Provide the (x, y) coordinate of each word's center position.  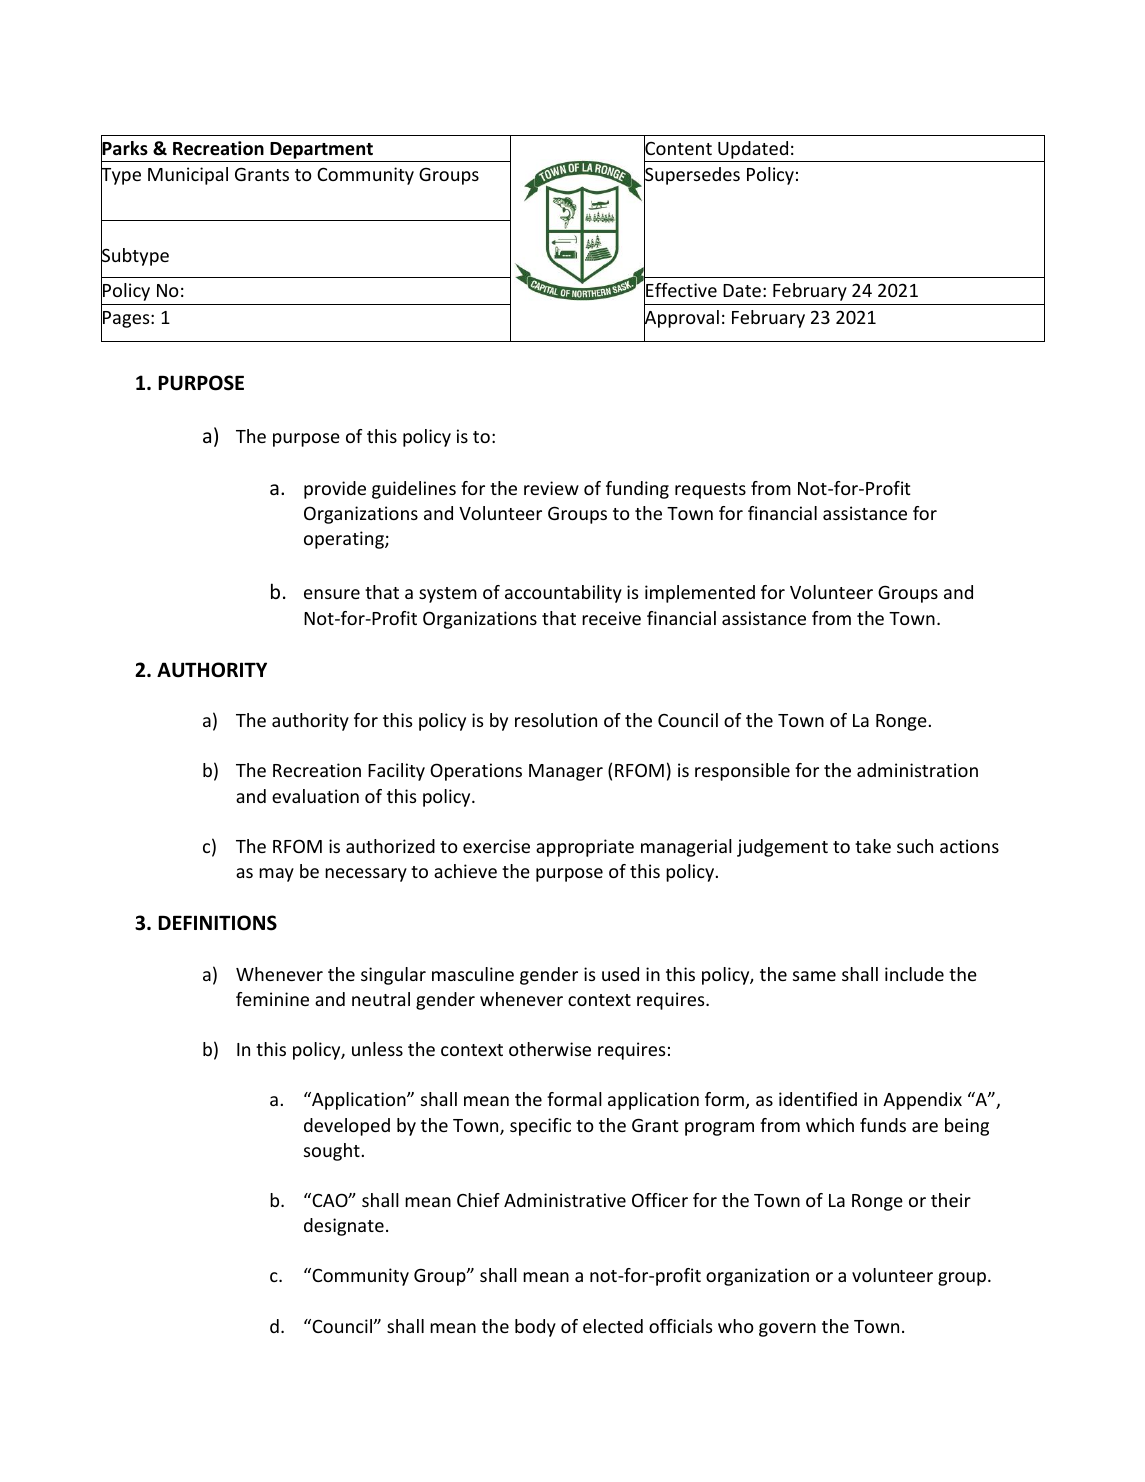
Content (678, 149)
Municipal (188, 176)
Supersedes (692, 176)
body (535, 1328)
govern (787, 1330)
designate (344, 1227)
